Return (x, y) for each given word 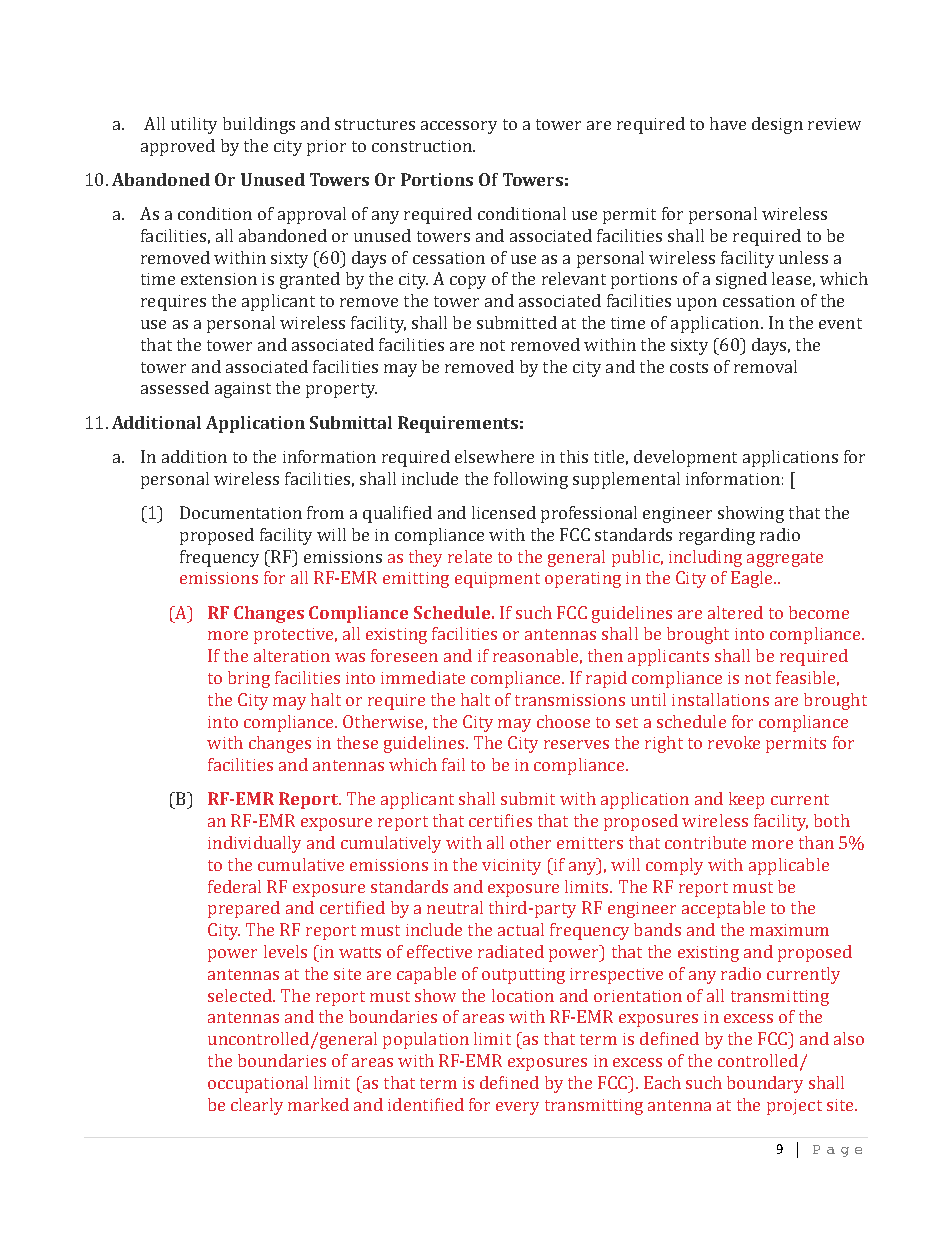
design (777, 125)
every (517, 1108)
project (794, 1107)
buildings (259, 125)
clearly (257, 1106)
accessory (459, 127)
